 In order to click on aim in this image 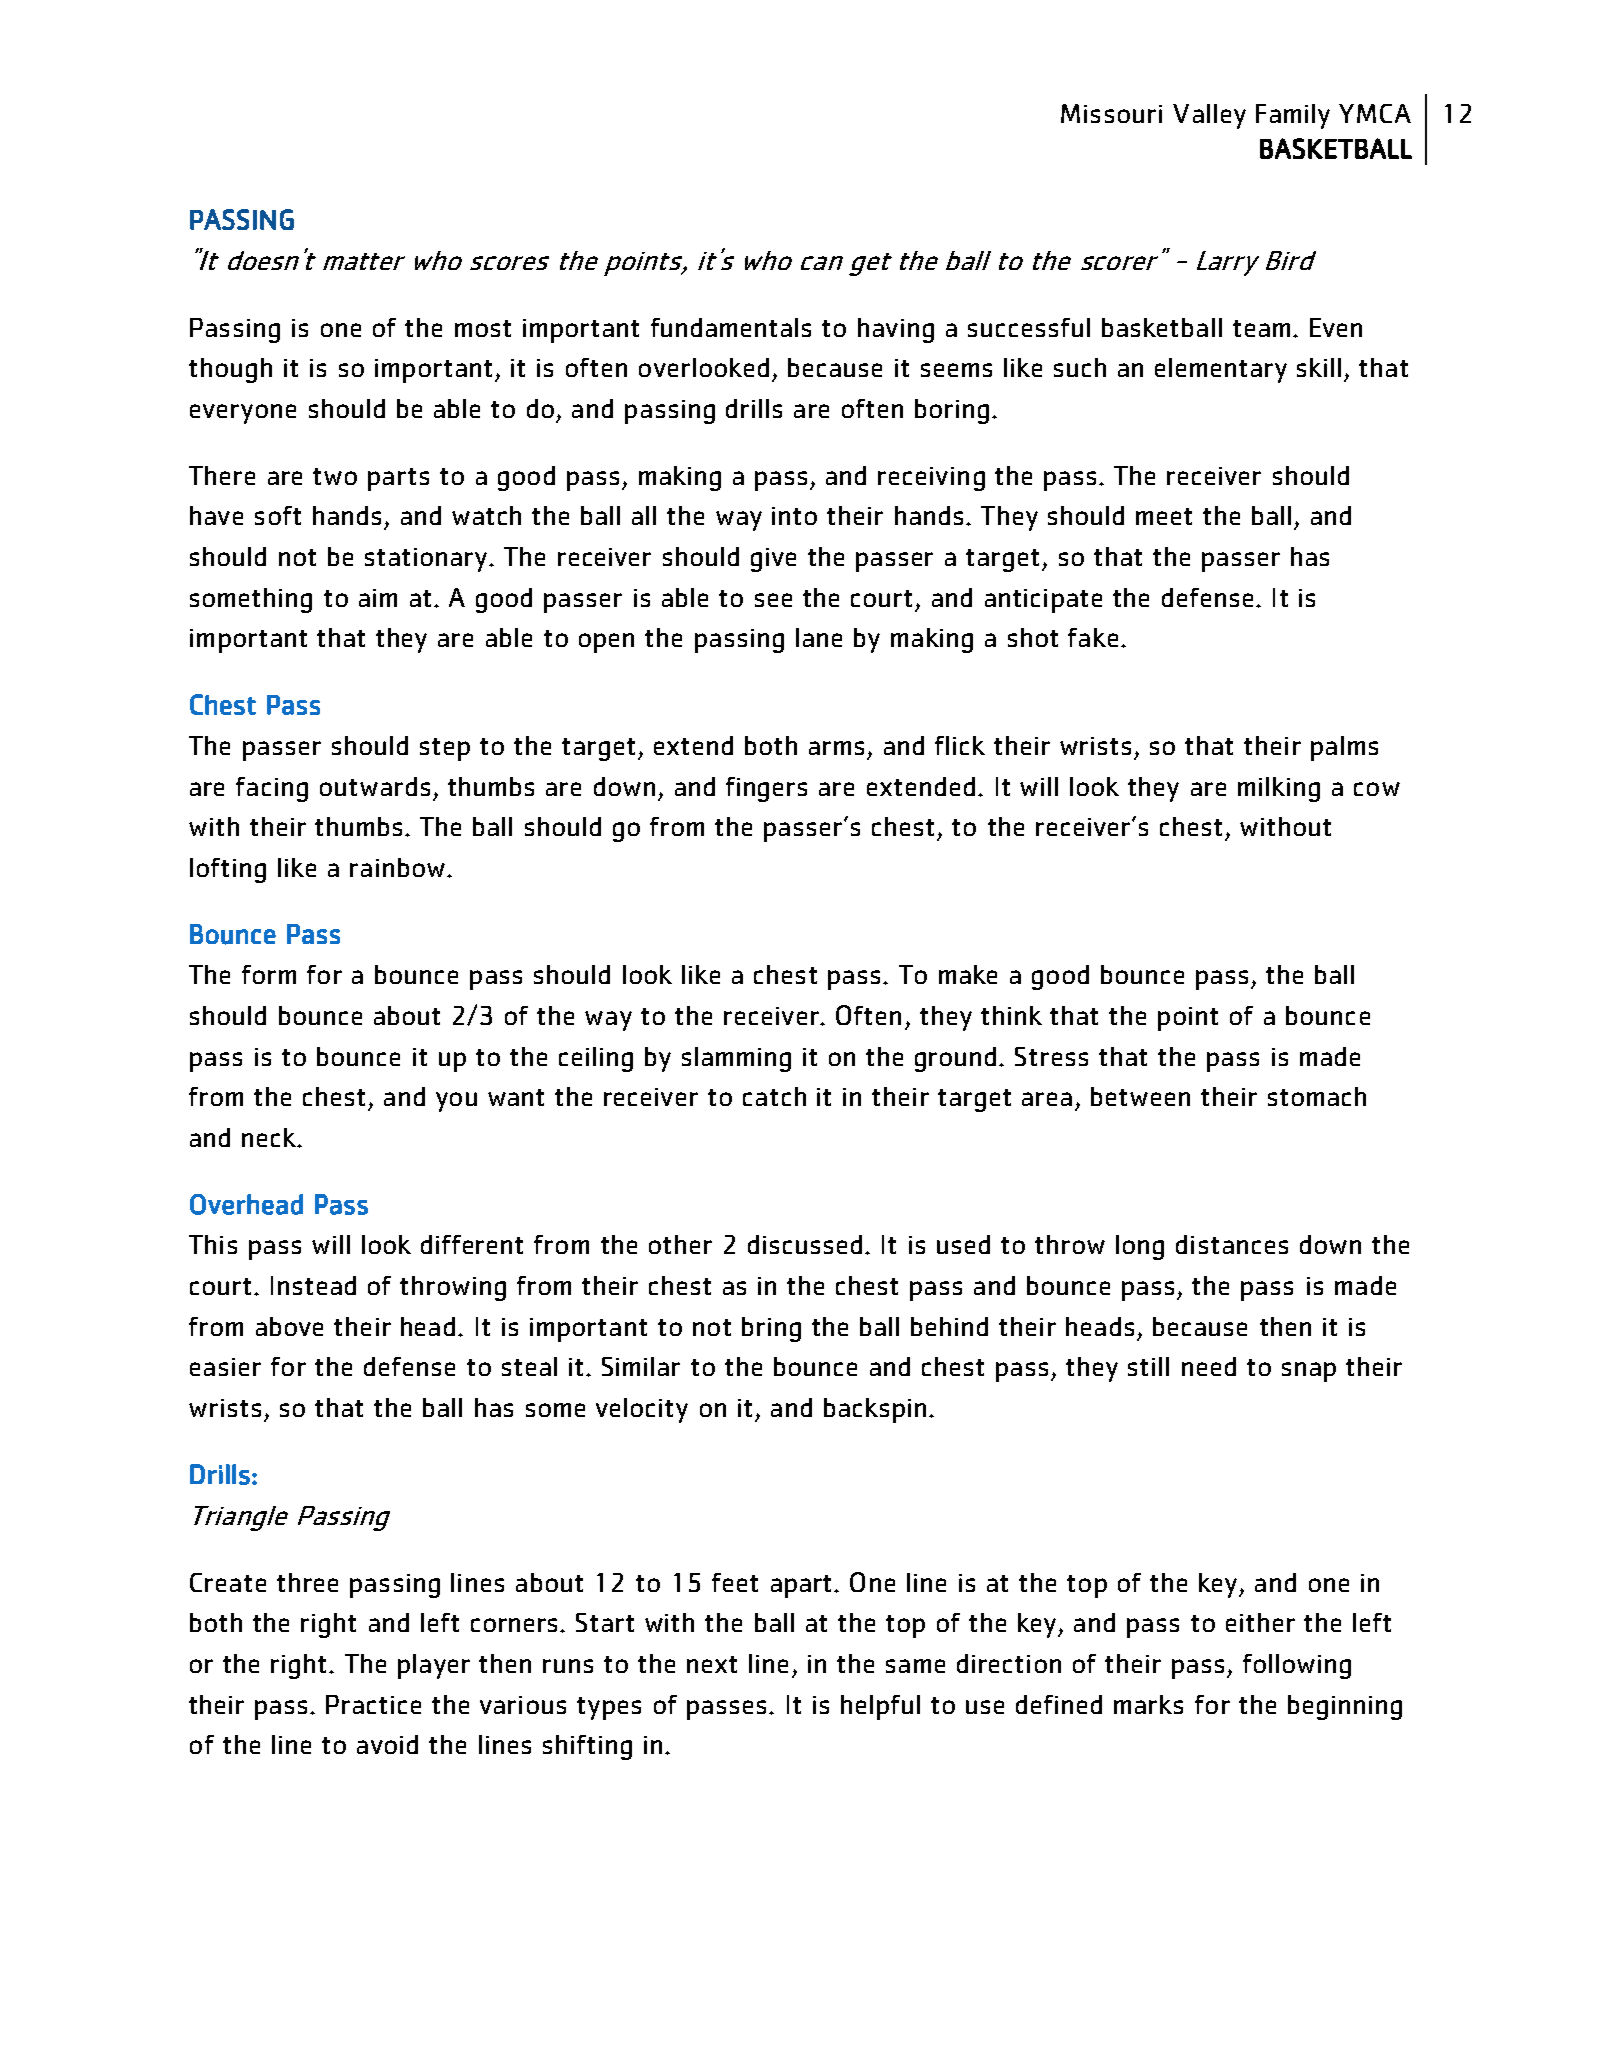, I will do `click(378, 598)`.
